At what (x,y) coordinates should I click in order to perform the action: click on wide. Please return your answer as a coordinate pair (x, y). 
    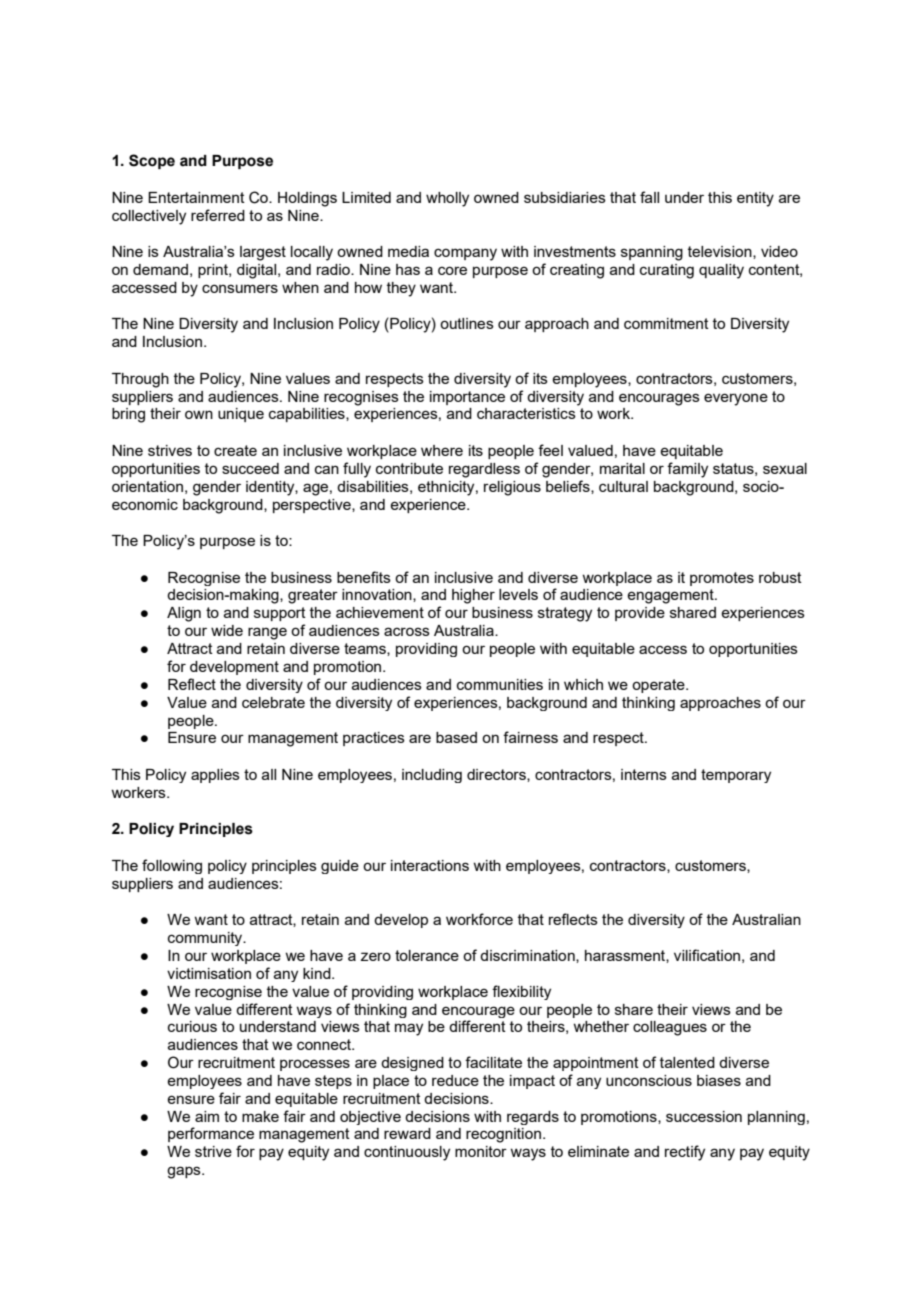
    Looking at the image, I should click on (227, 630).
